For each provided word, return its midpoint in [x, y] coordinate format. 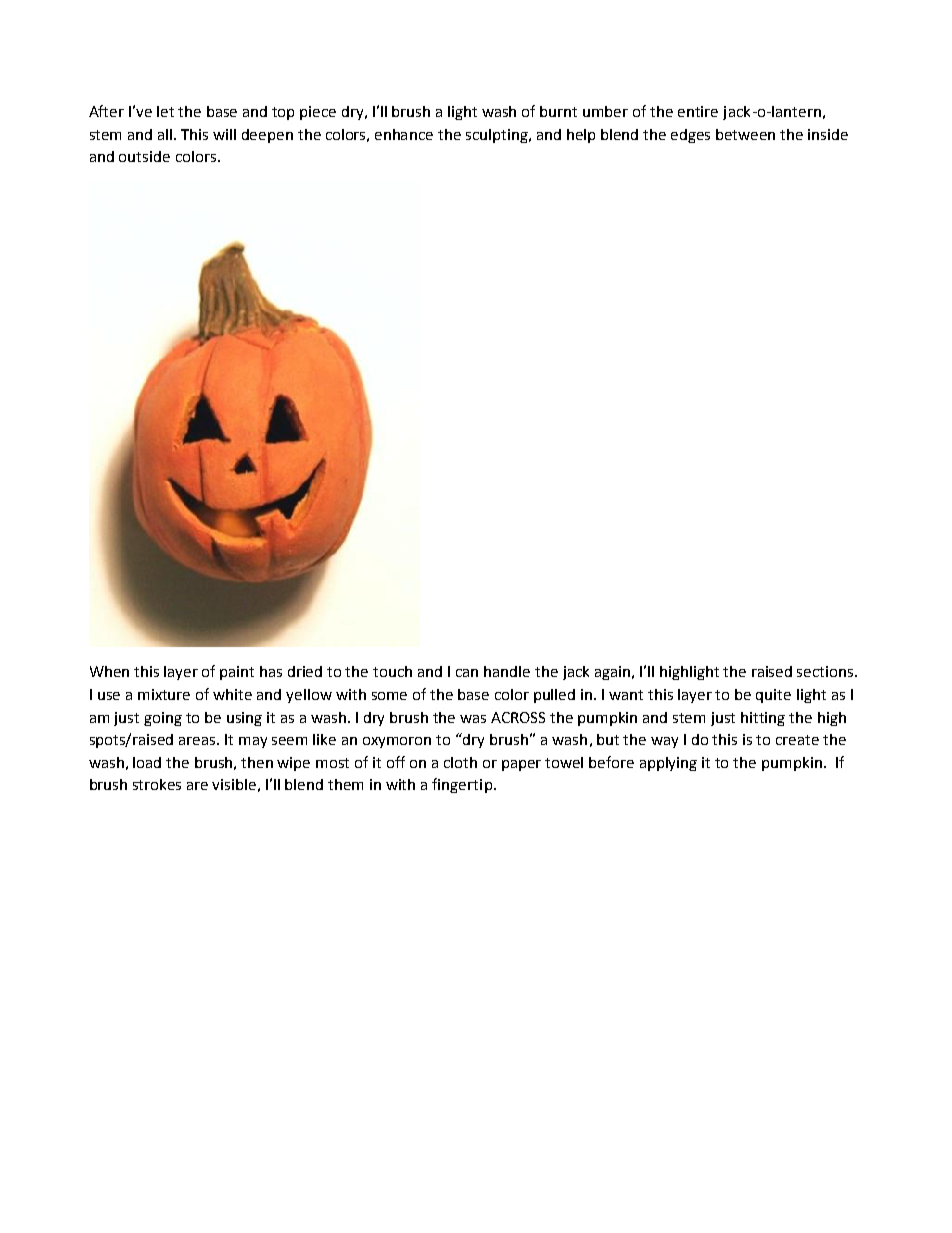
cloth [460, 762]
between [745, 134]
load [147, 762]
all [166, 134]
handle [507, 671]
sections [826, 671]
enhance [404, 134]
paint [237, 673]
